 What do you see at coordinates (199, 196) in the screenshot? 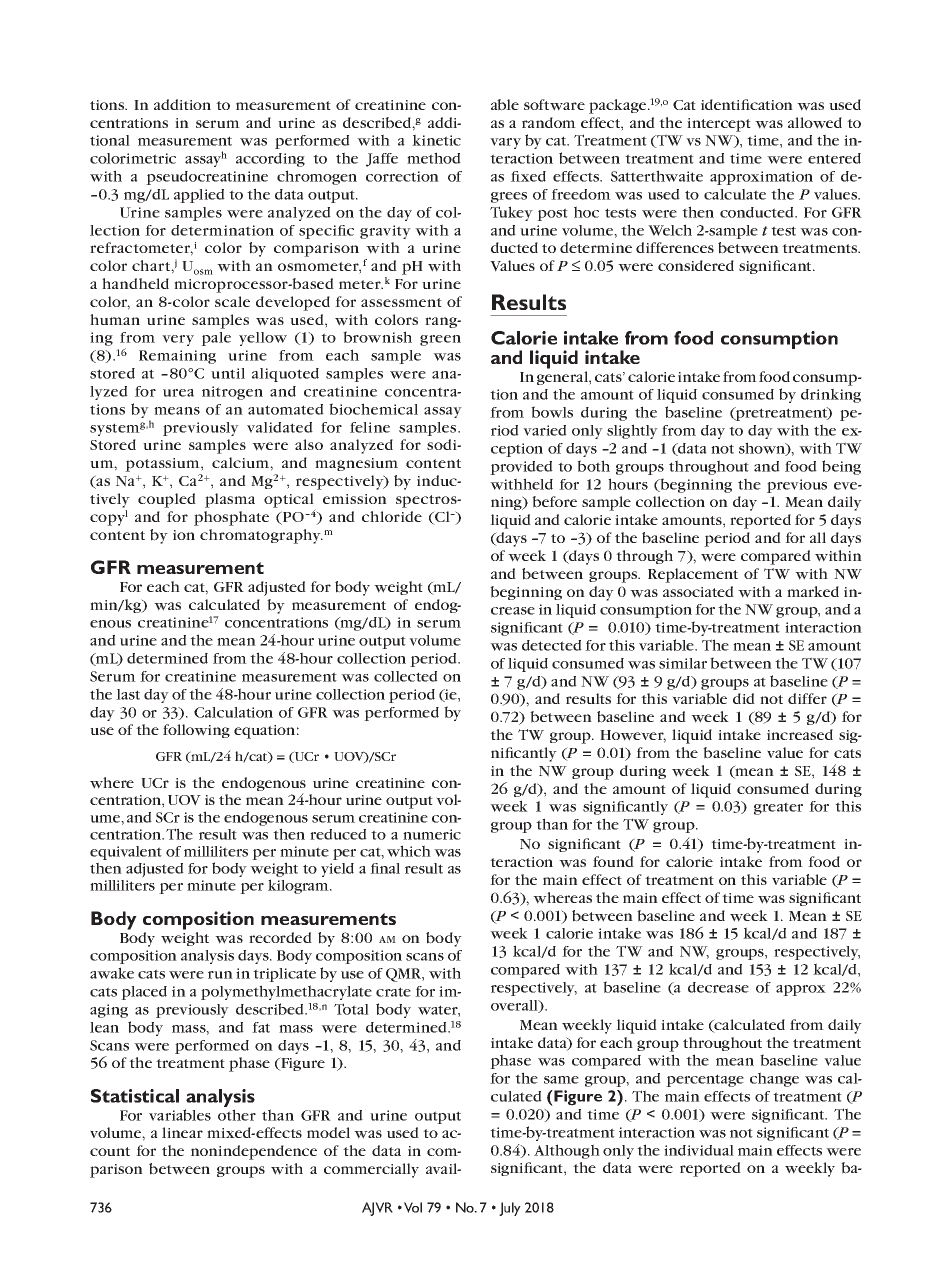
I see `applied` at bounding box center [199, 196].
